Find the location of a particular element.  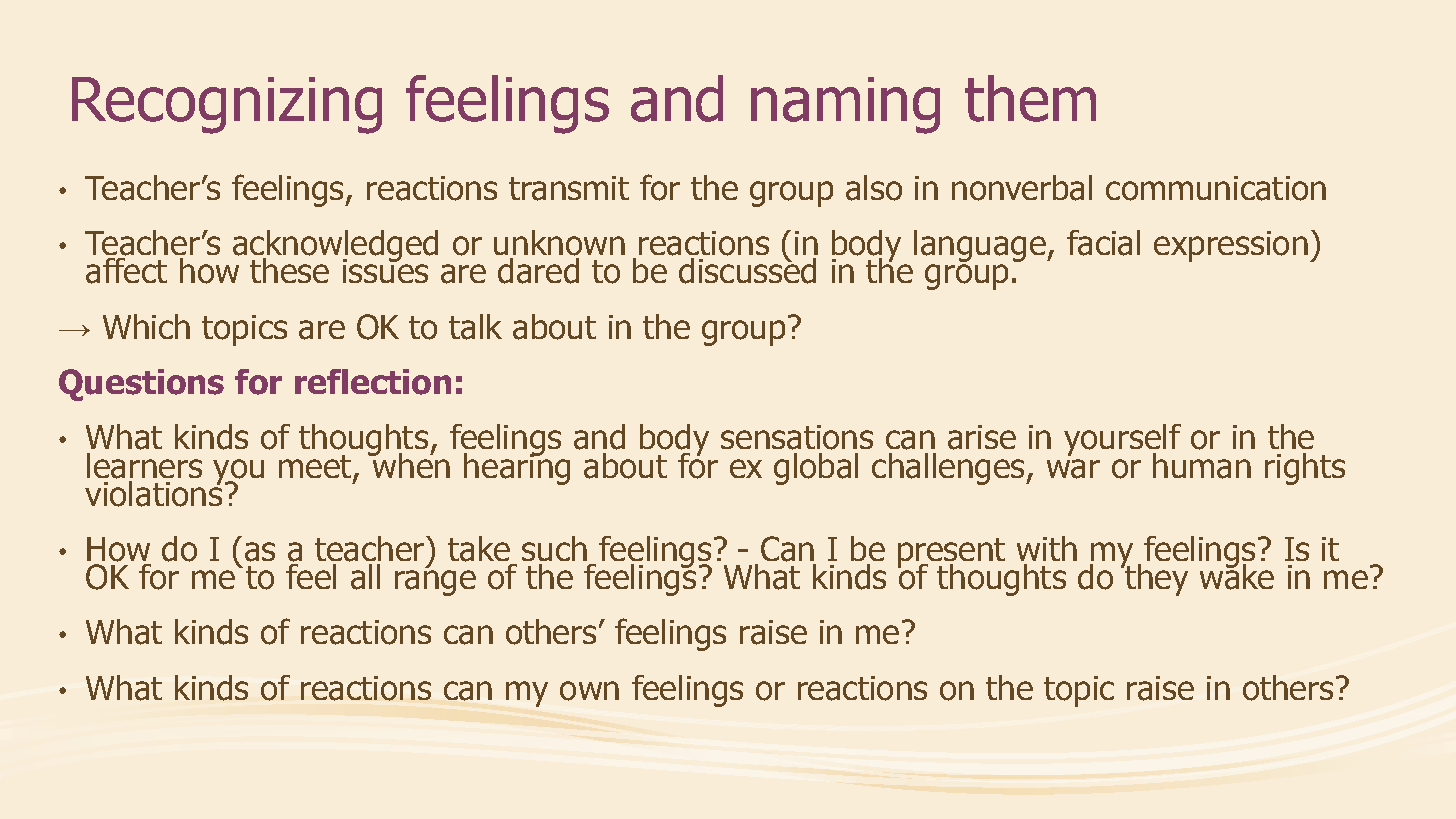

range is located at coordinates (435, 583).
